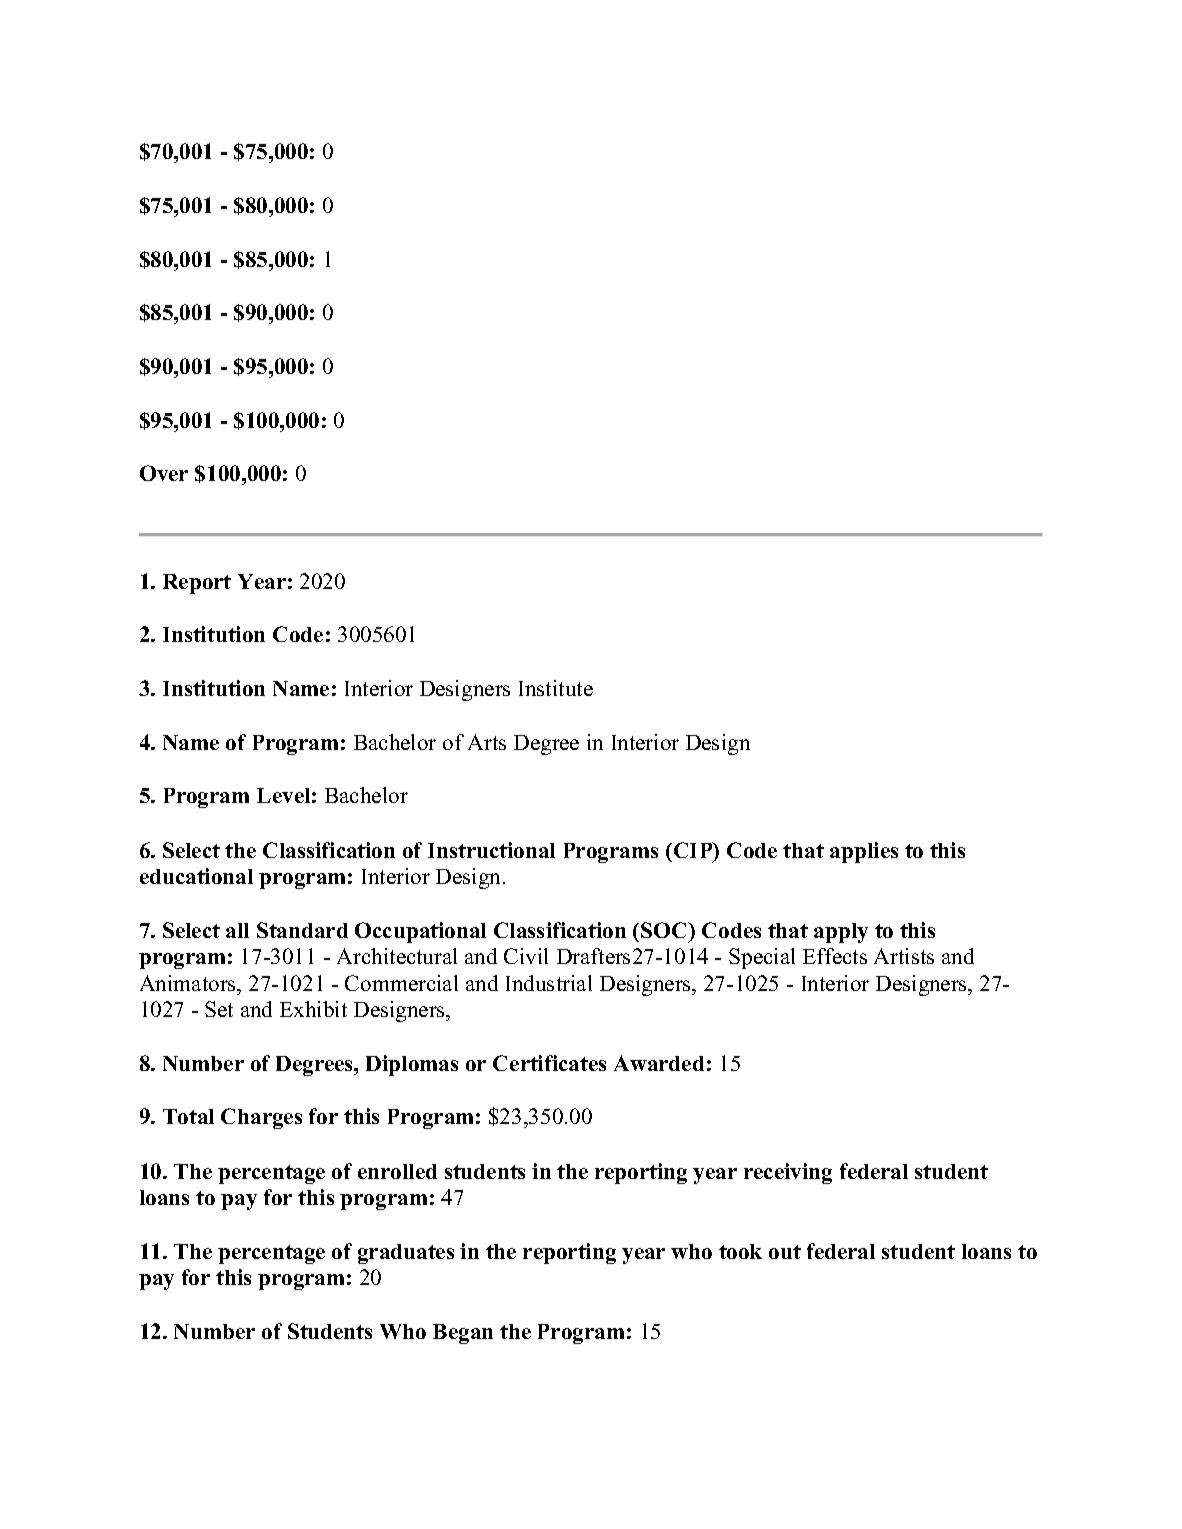 This image has height=1529, width=1182. I want to click on Over, so click(164, 473).
